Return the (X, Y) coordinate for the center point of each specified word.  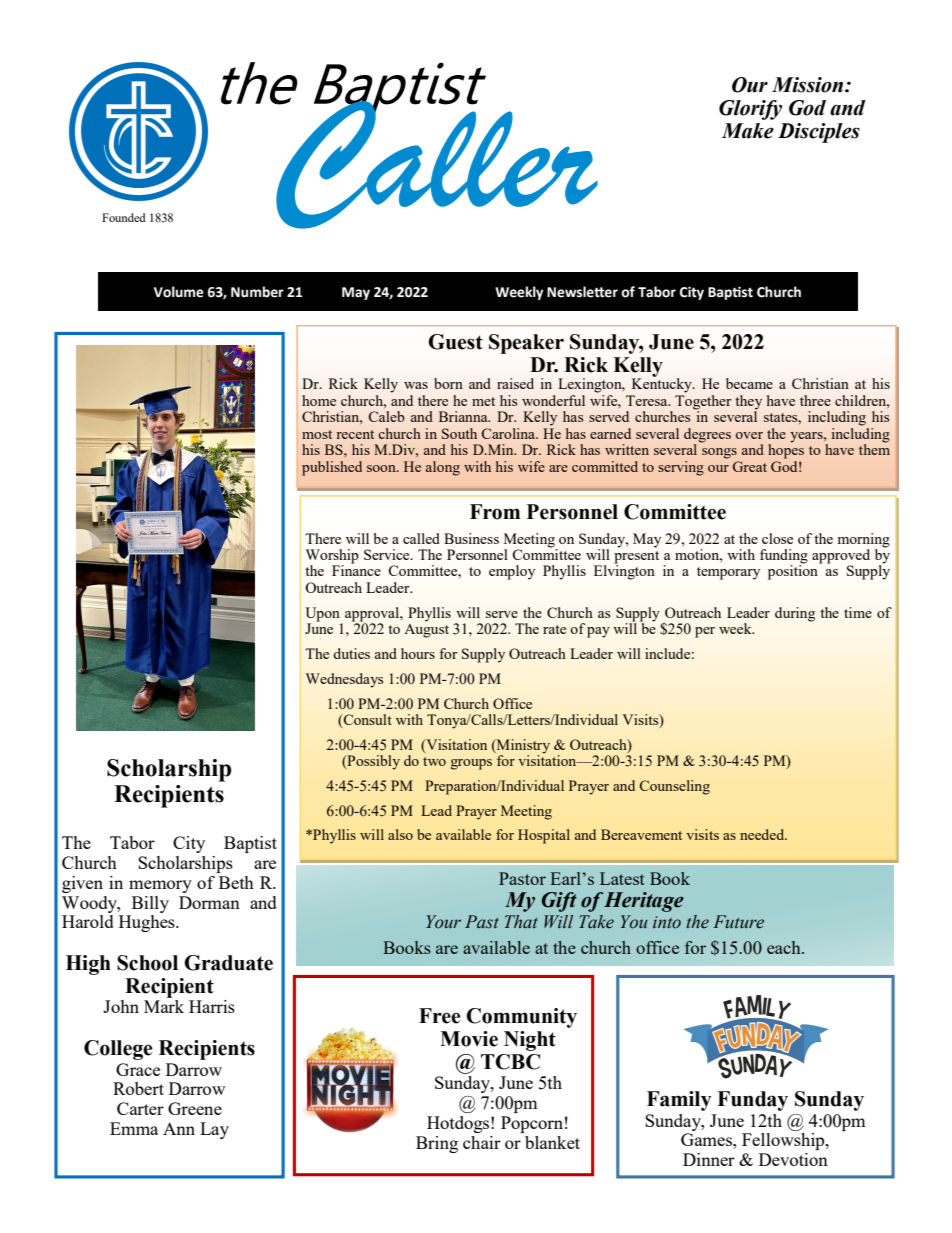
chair (482, 1142)
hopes (786, 450)
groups (471, 764)
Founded (124, 217)
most (317, 434)
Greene (195, 1108)
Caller (436, 164)
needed (763, 834)
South (459, 433)
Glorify (750, 110)
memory (160, 886)
